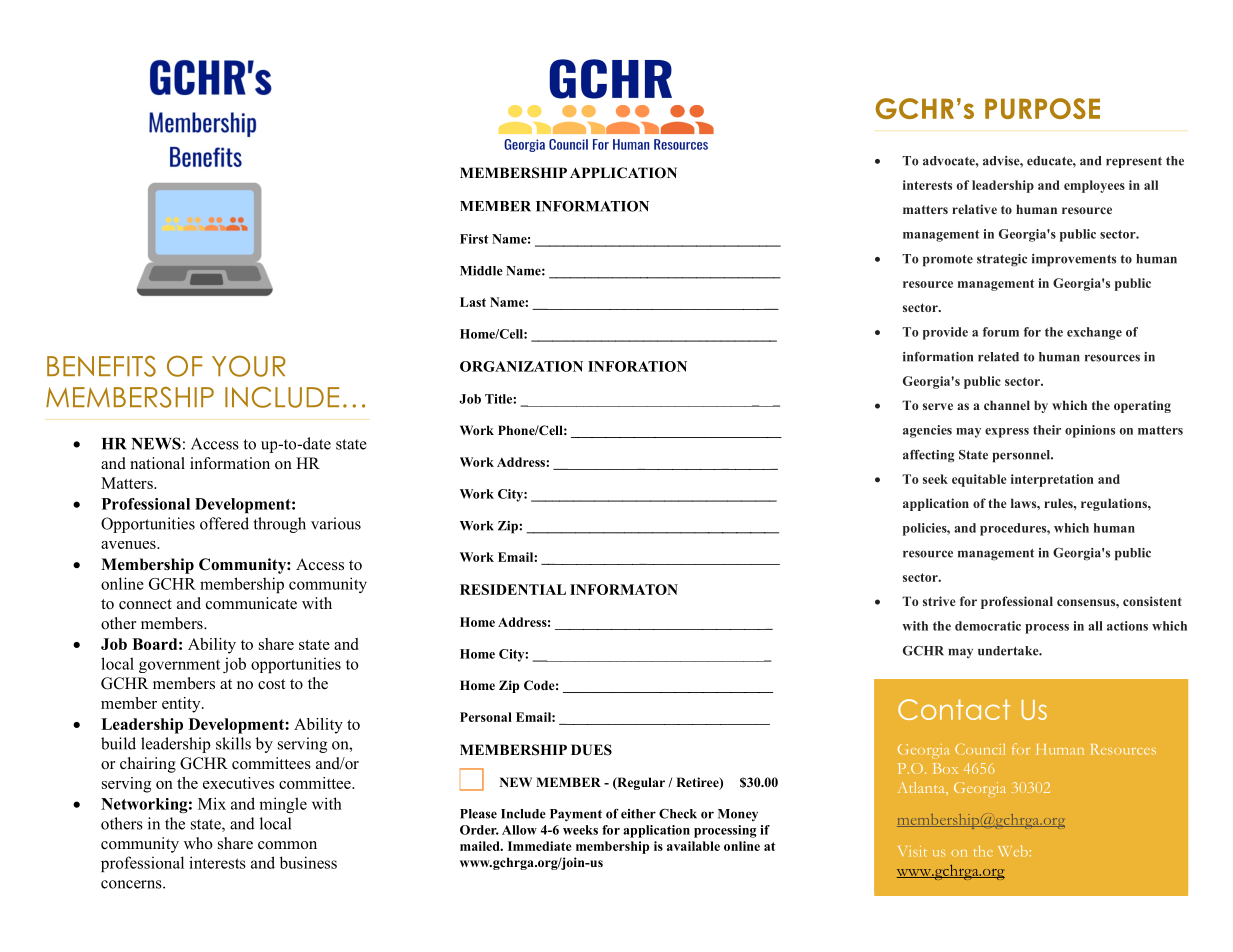 This screenshot has height=952, width=1233. I want to click on relative, so click(974, 209).
